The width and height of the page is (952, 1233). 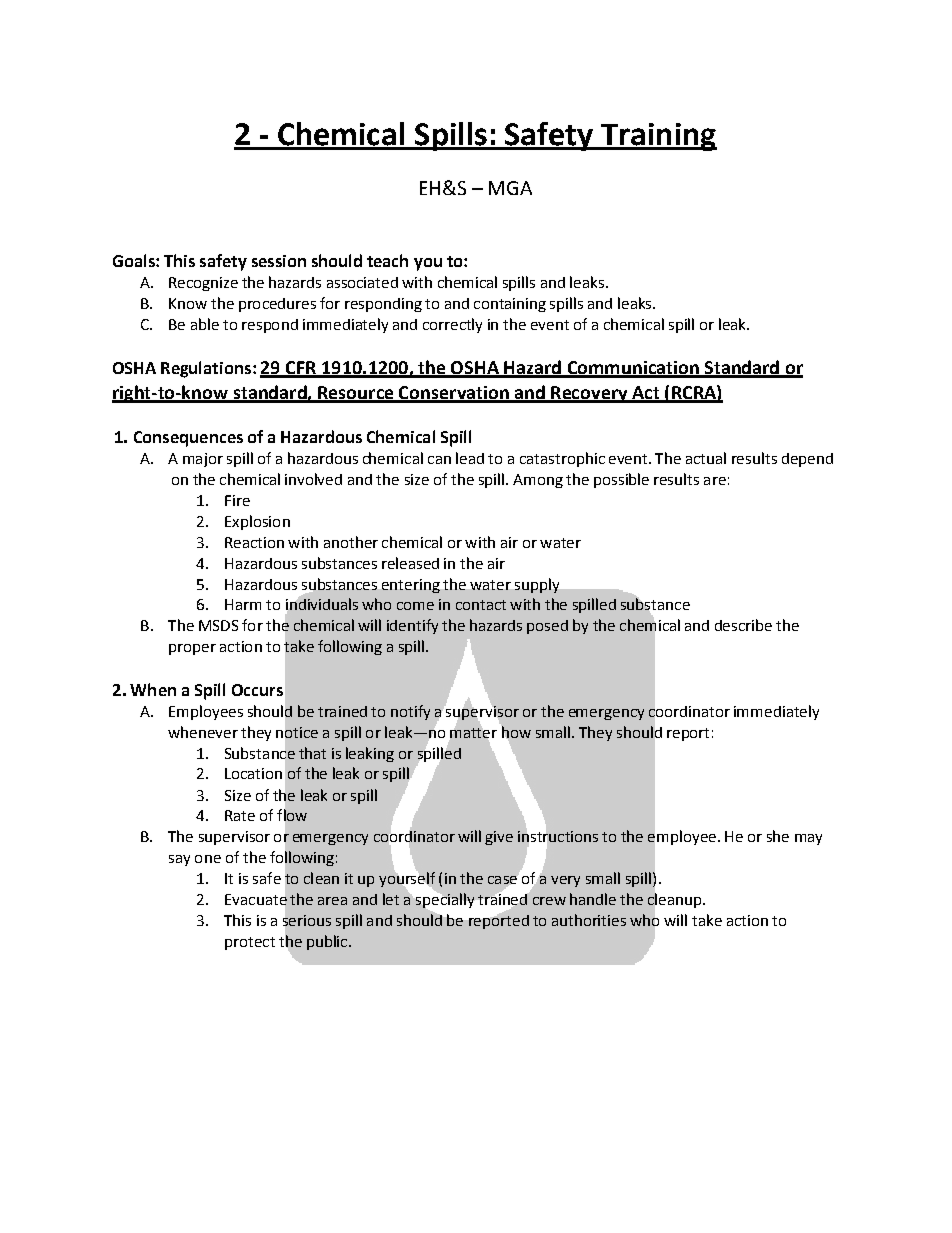 What do you see at coordinates (510, 188) in the page?
I see `MGA` at bounding box center [510, 188].
